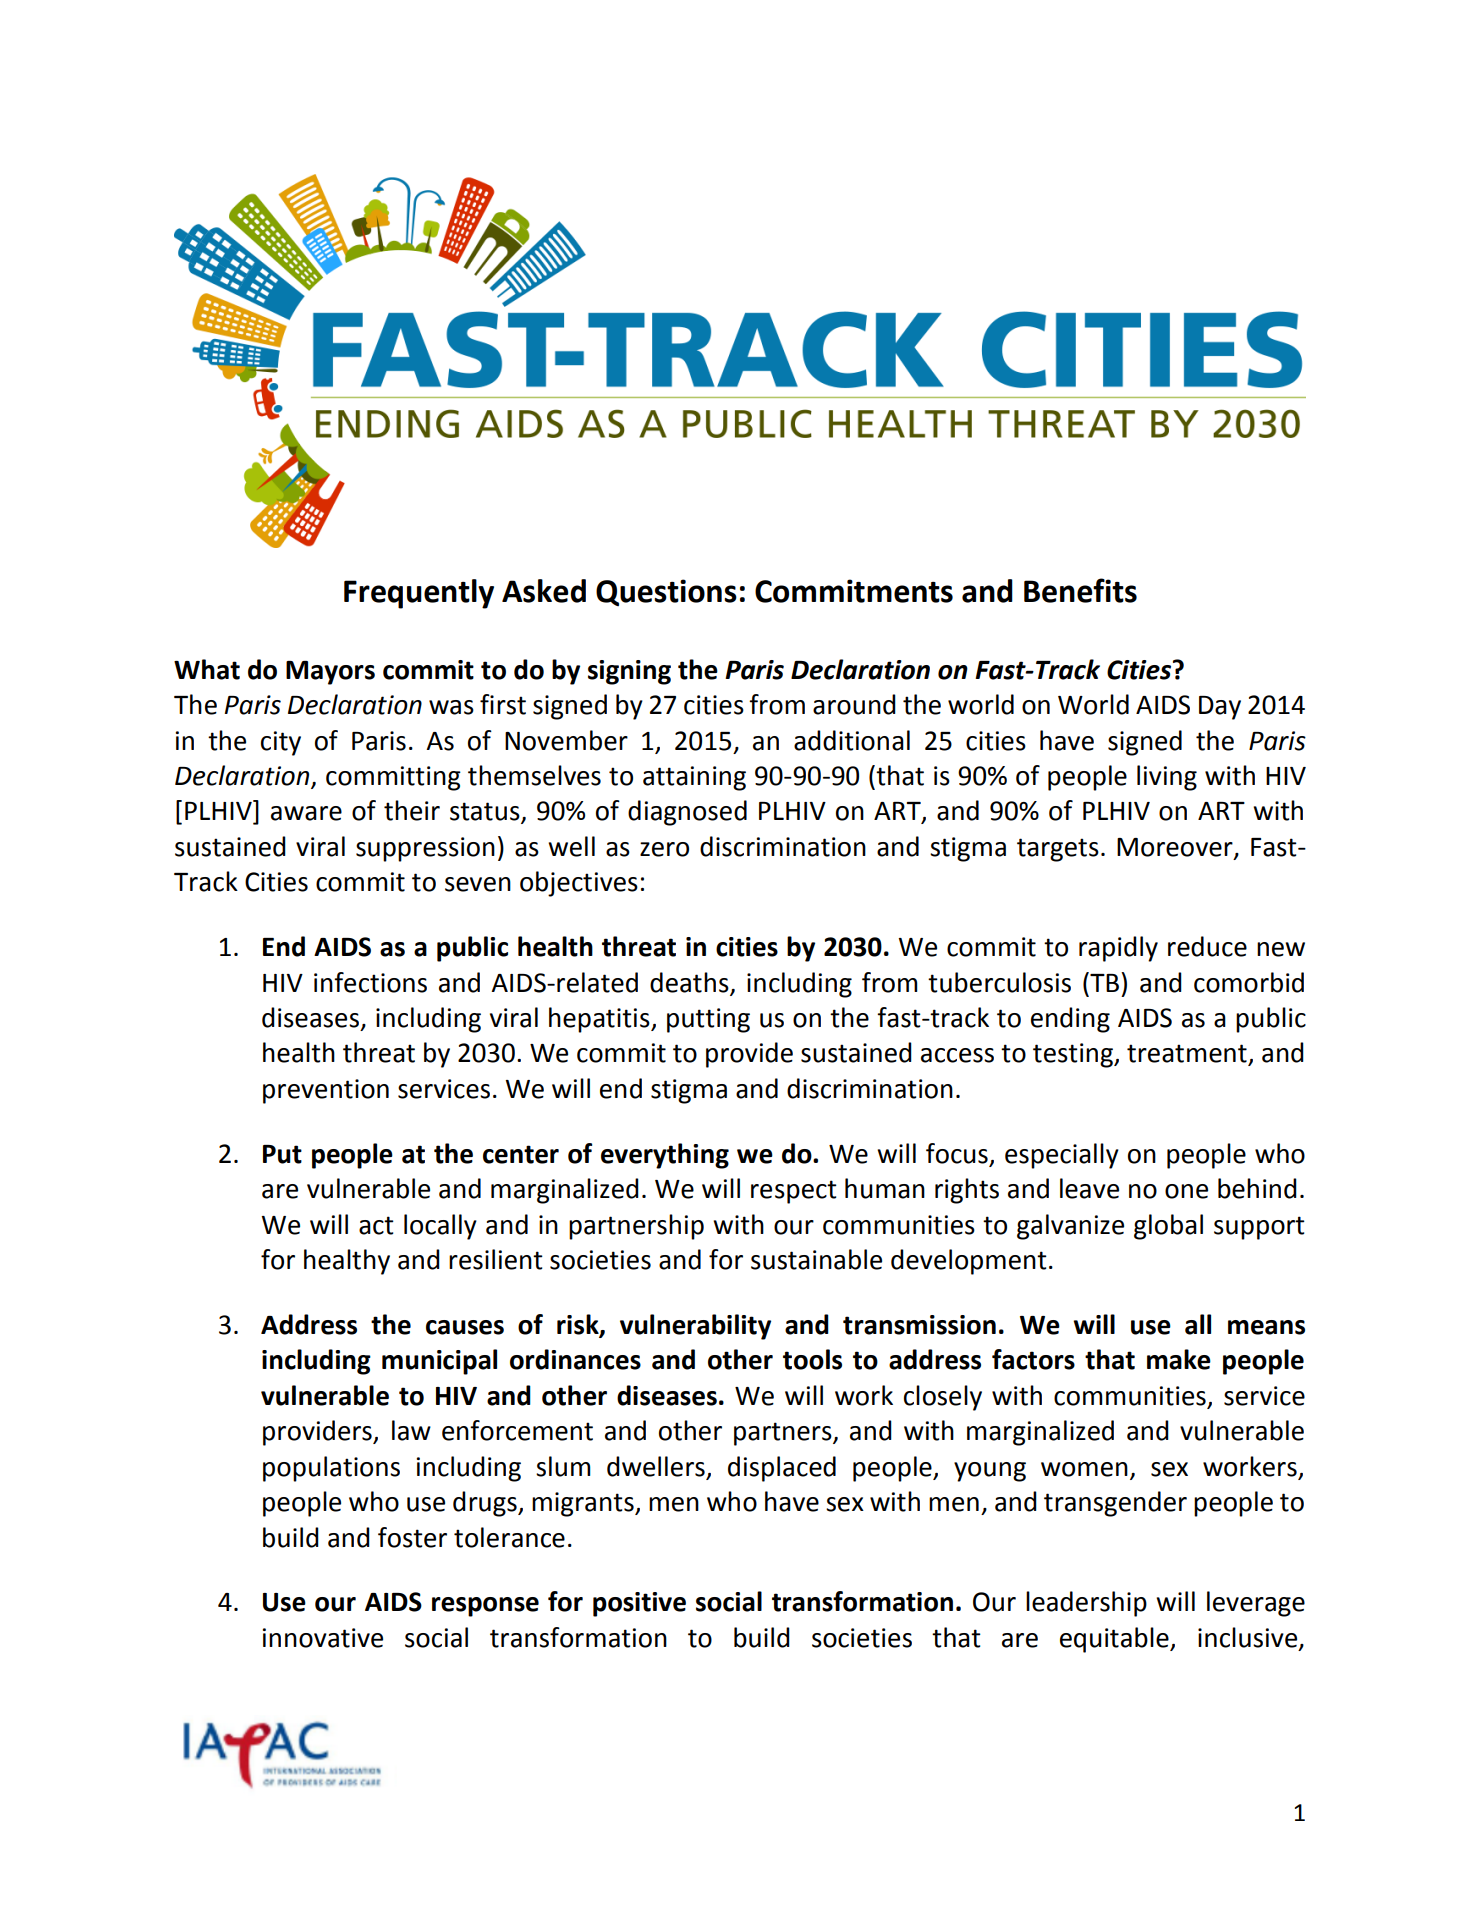 Image resolution: width=1480 pixels, height=1915 pixels. What do you see at coordinates (816, 1259) in the page?
I see `sustainable` at bounding box center [816, 1259].
